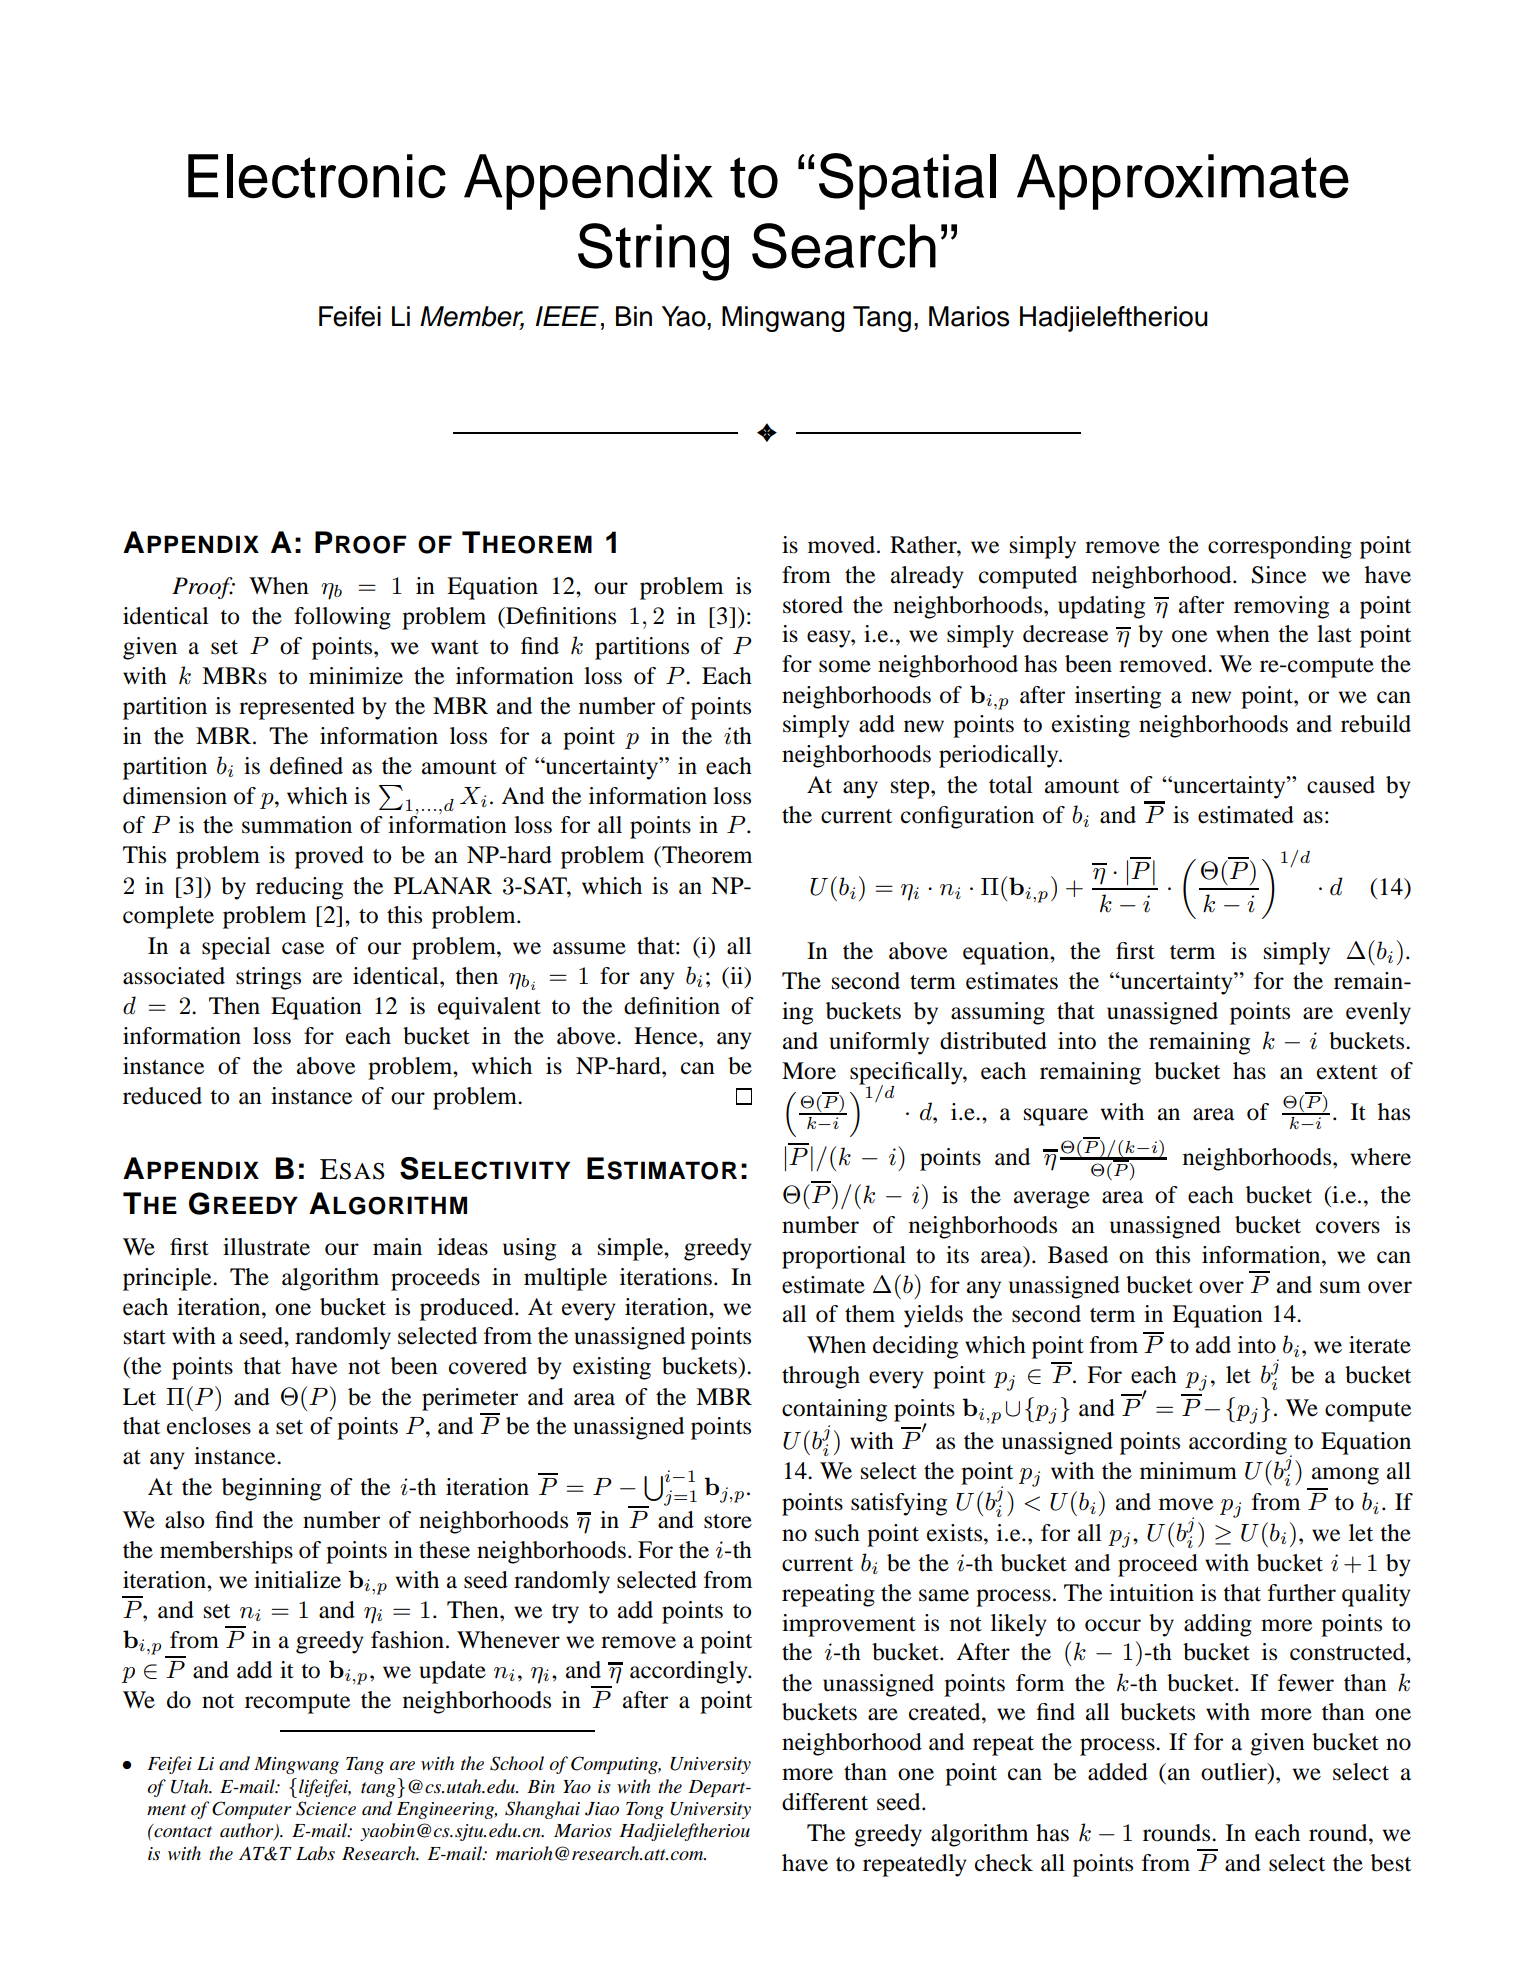 Image resolution: width=1534 pixels, height=1985 pixels. Describe the element at coordinates (317, 176) in the screenshot. I see `Electronic` at that location.
